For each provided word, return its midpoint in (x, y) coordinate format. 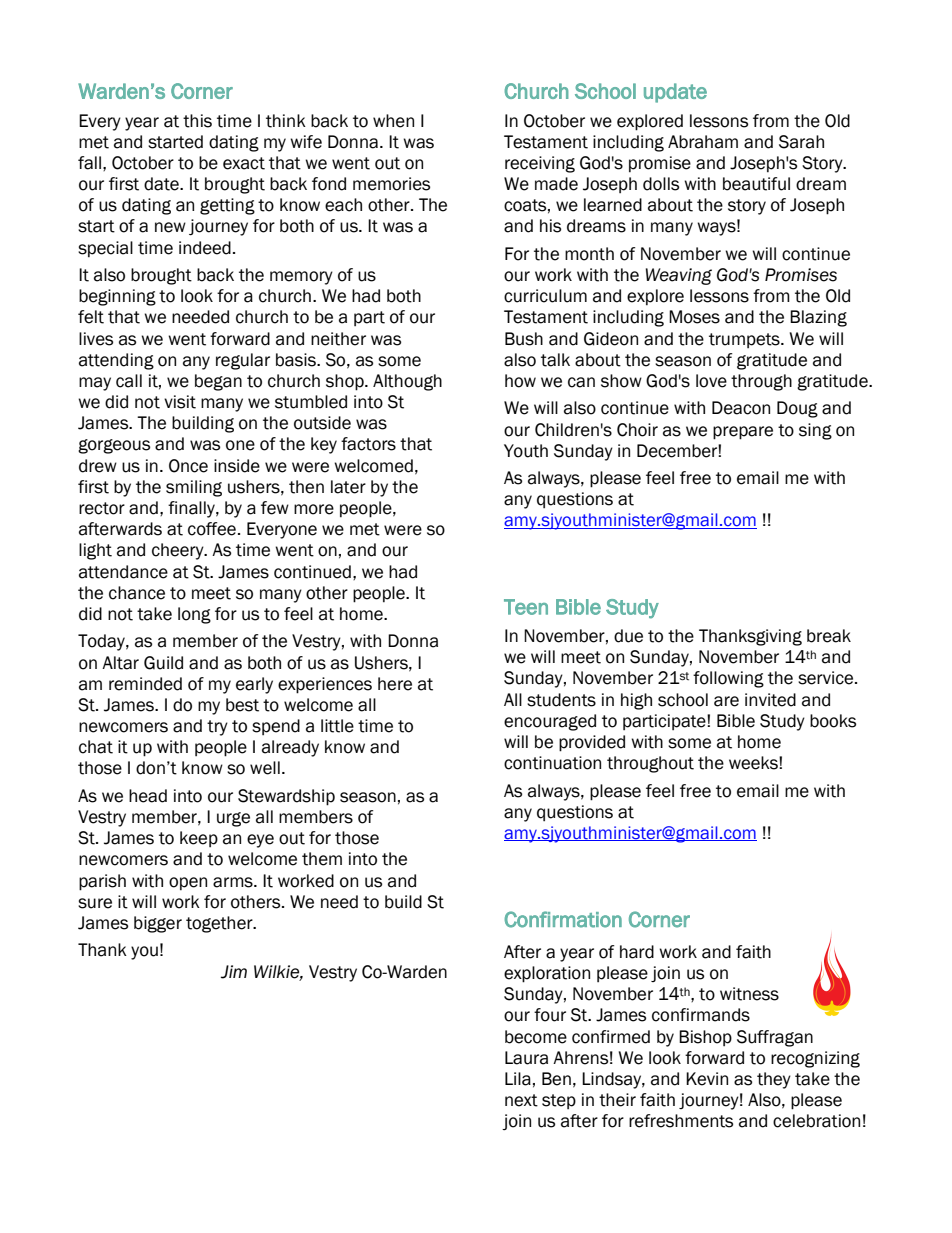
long (194, 615)
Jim (234, 972)
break (829, 636)
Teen (526, 607)
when (393, 121)
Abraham (703, 142)
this (197, 121)
